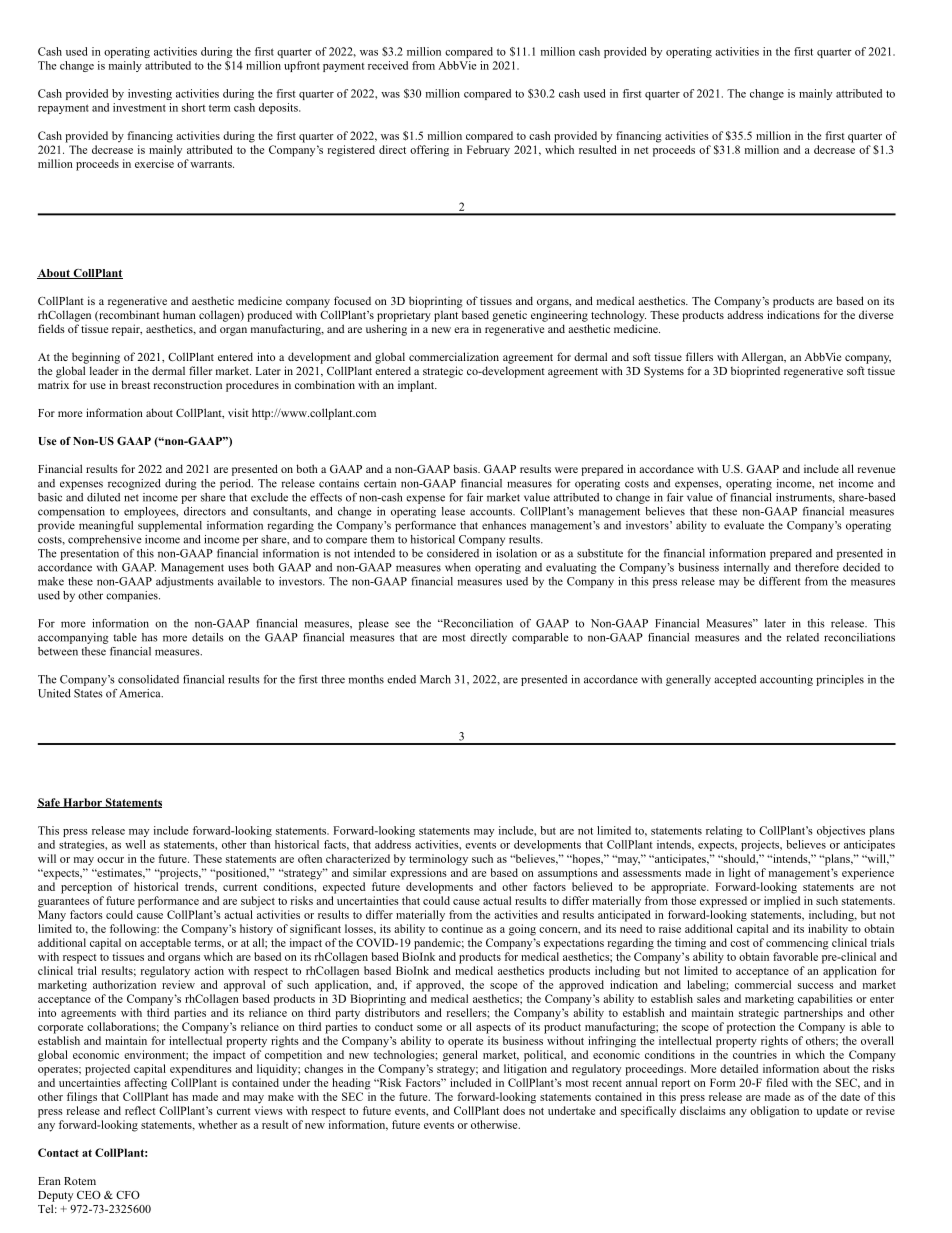  Describe the element at coordinates (133, 596) in the screenshot. I see `companies` at that location.
